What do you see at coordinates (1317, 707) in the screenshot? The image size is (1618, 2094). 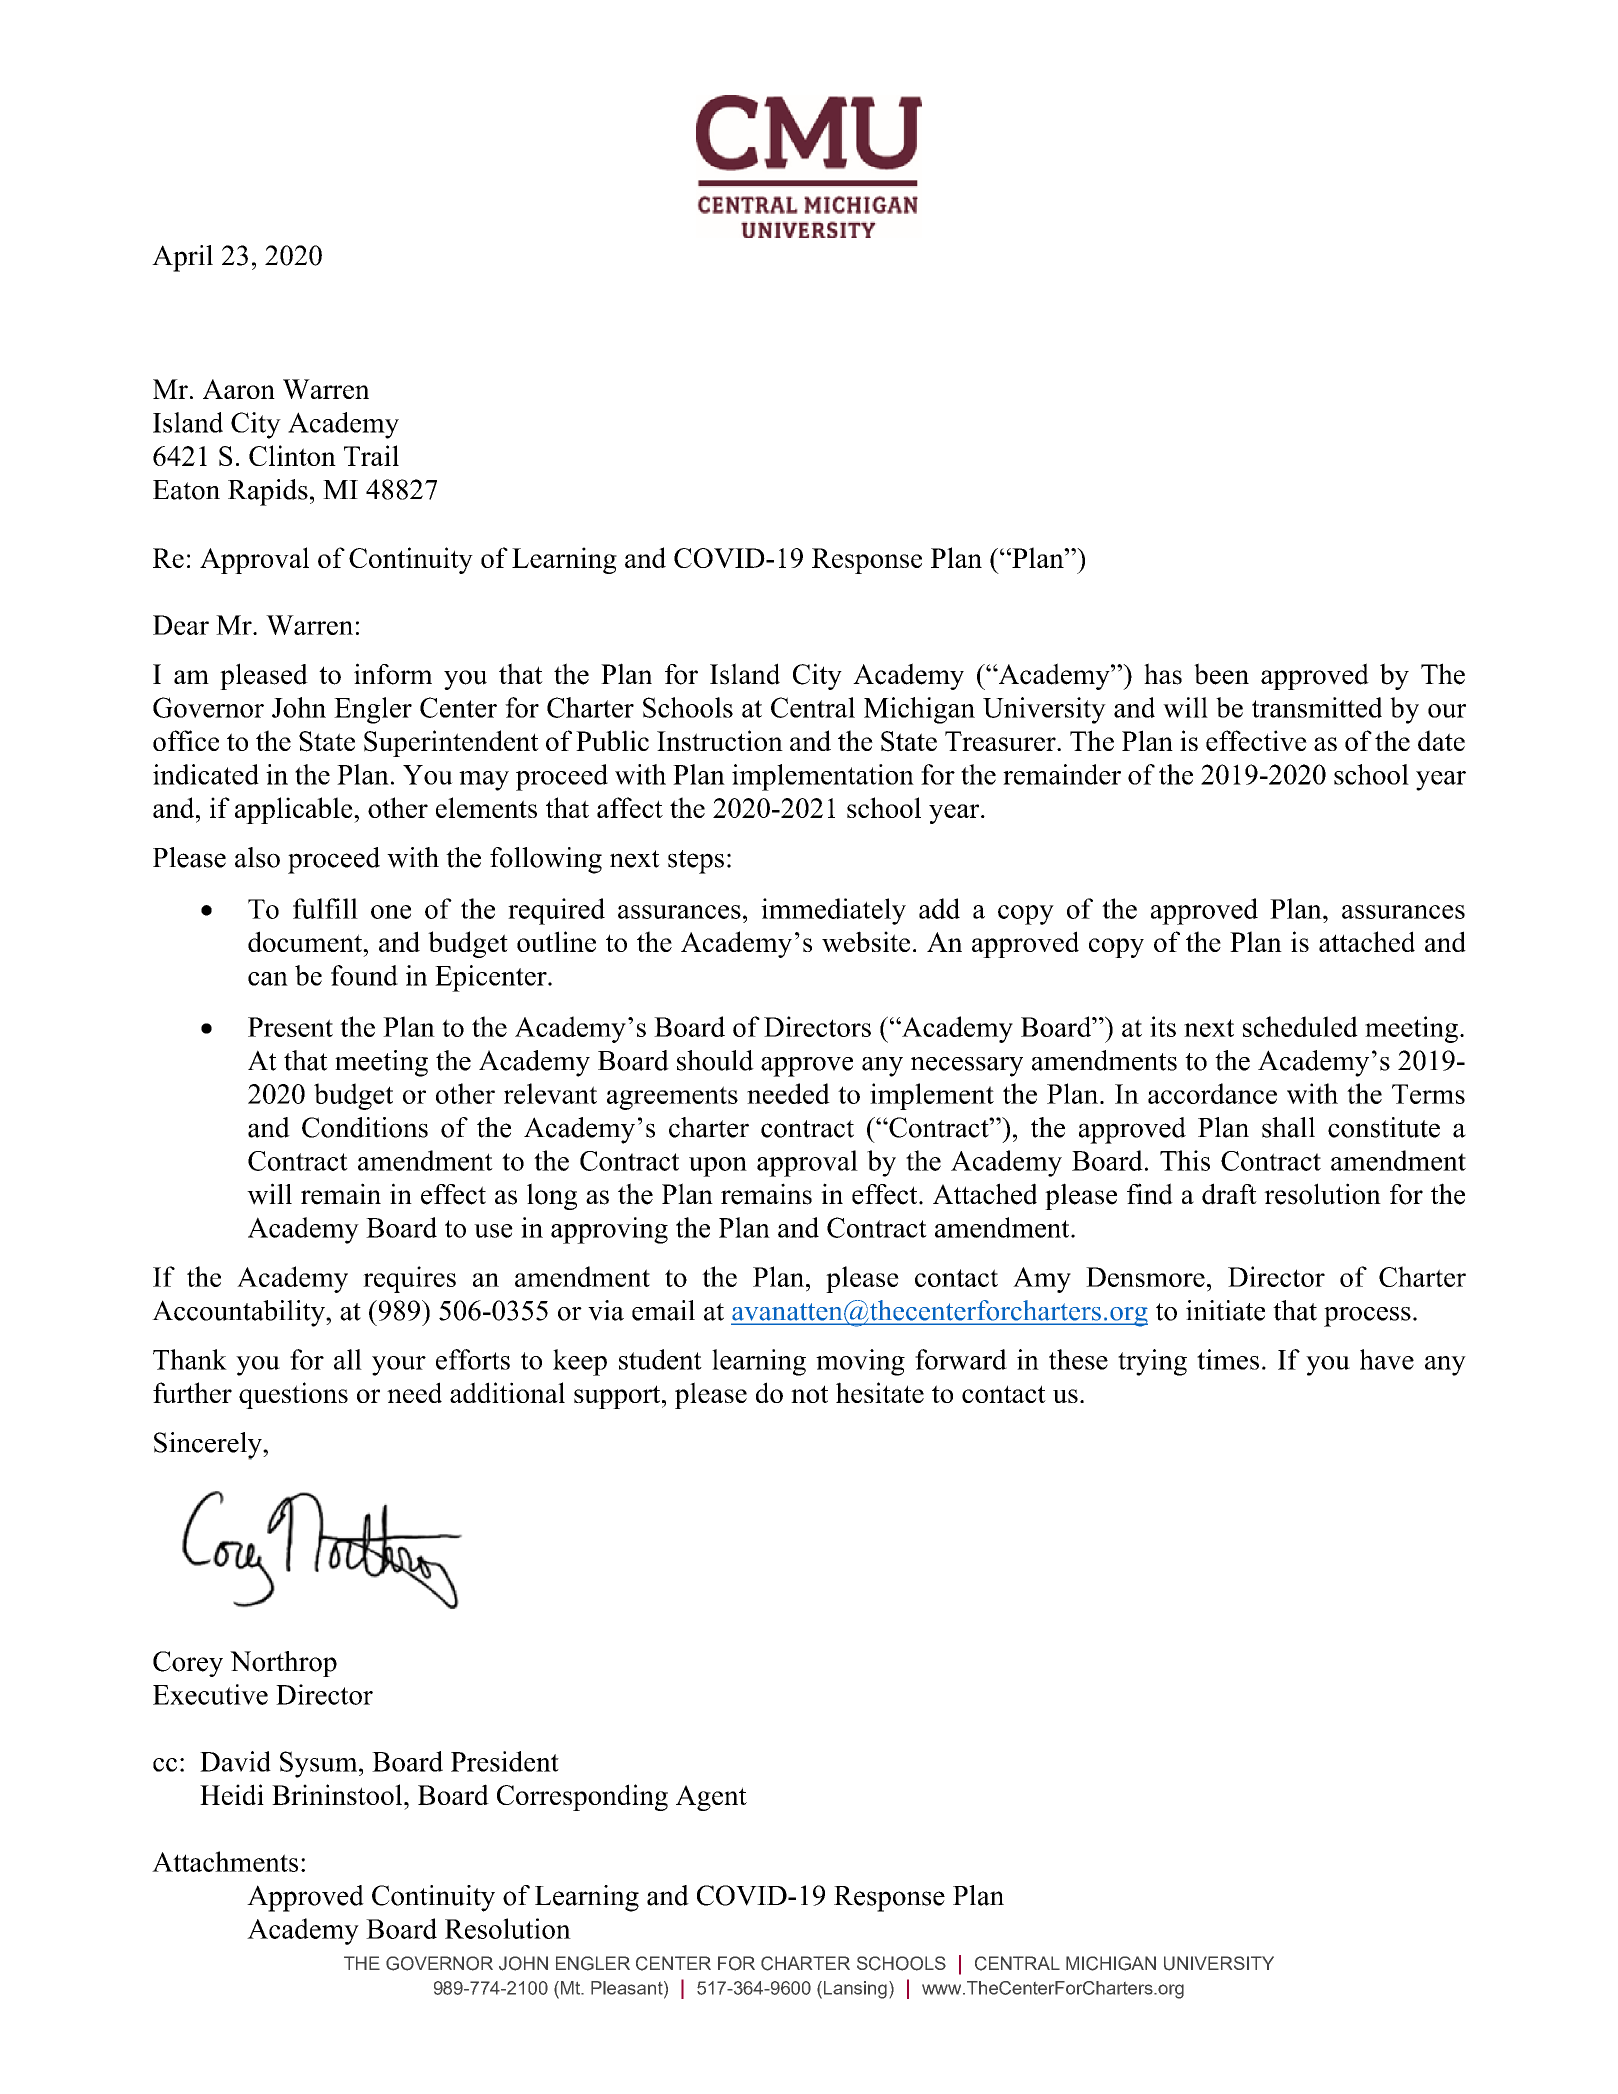 I see `transmitted` at bounding box center [1317, 707].
